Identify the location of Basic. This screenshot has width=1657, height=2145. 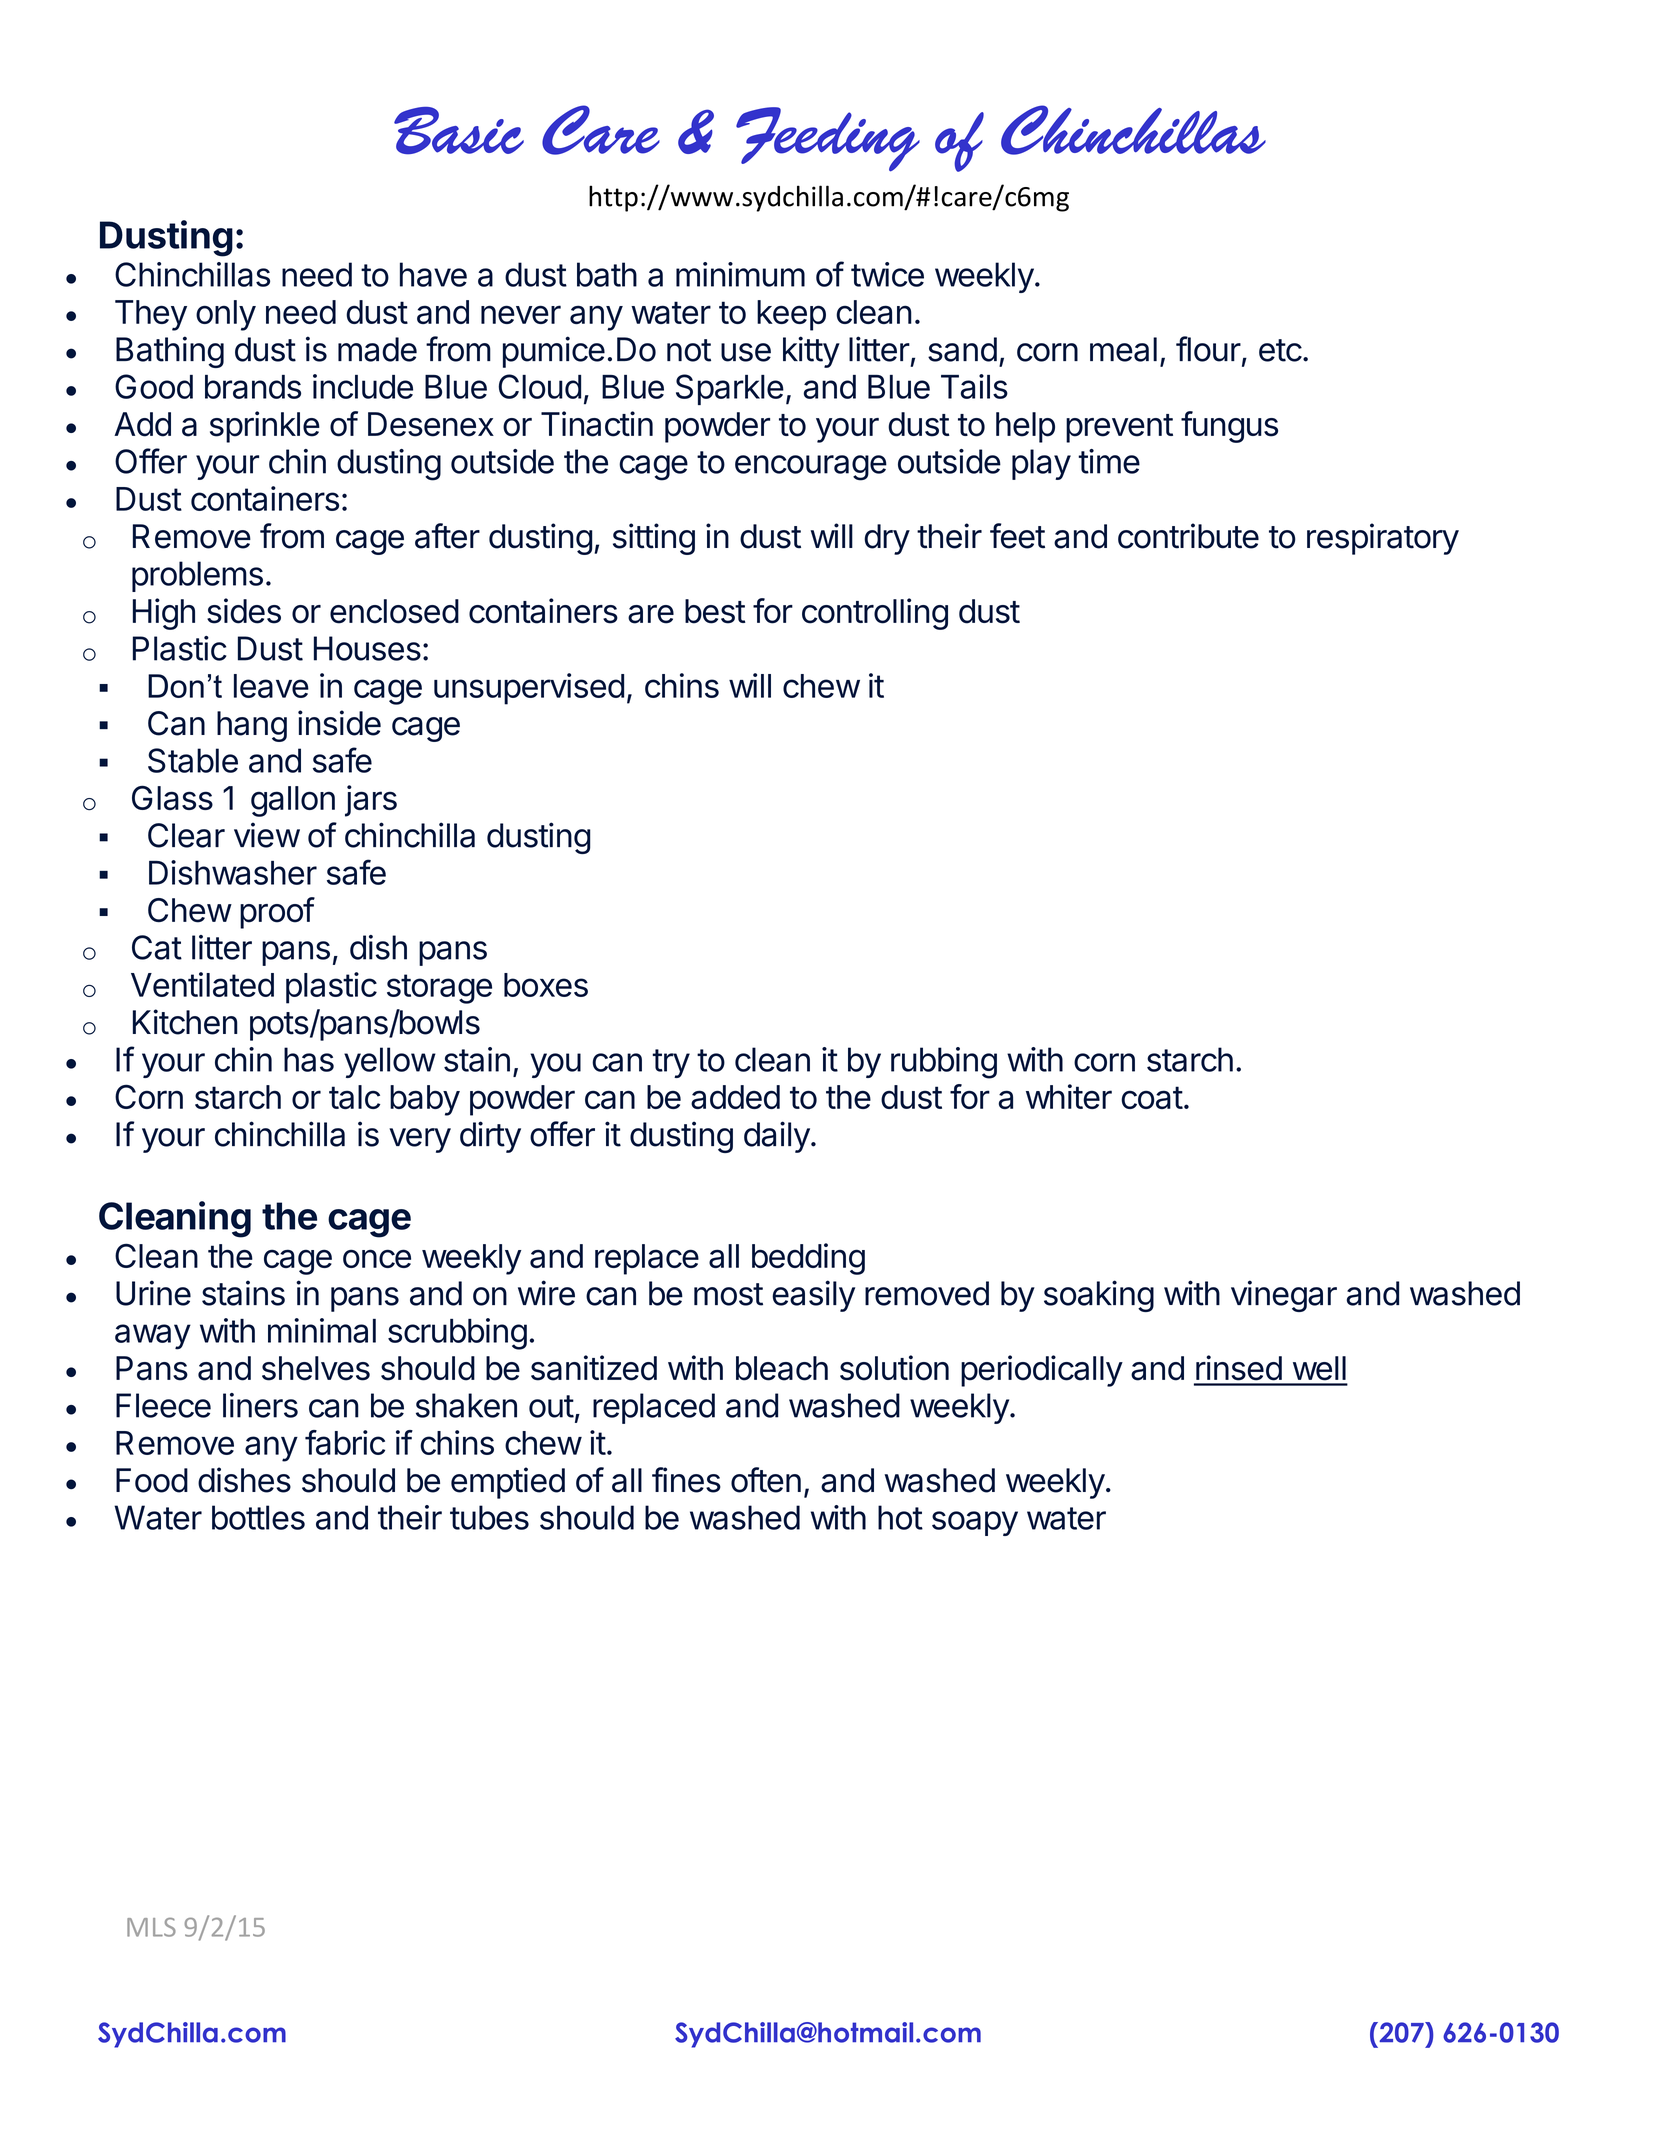
(459, 131).
